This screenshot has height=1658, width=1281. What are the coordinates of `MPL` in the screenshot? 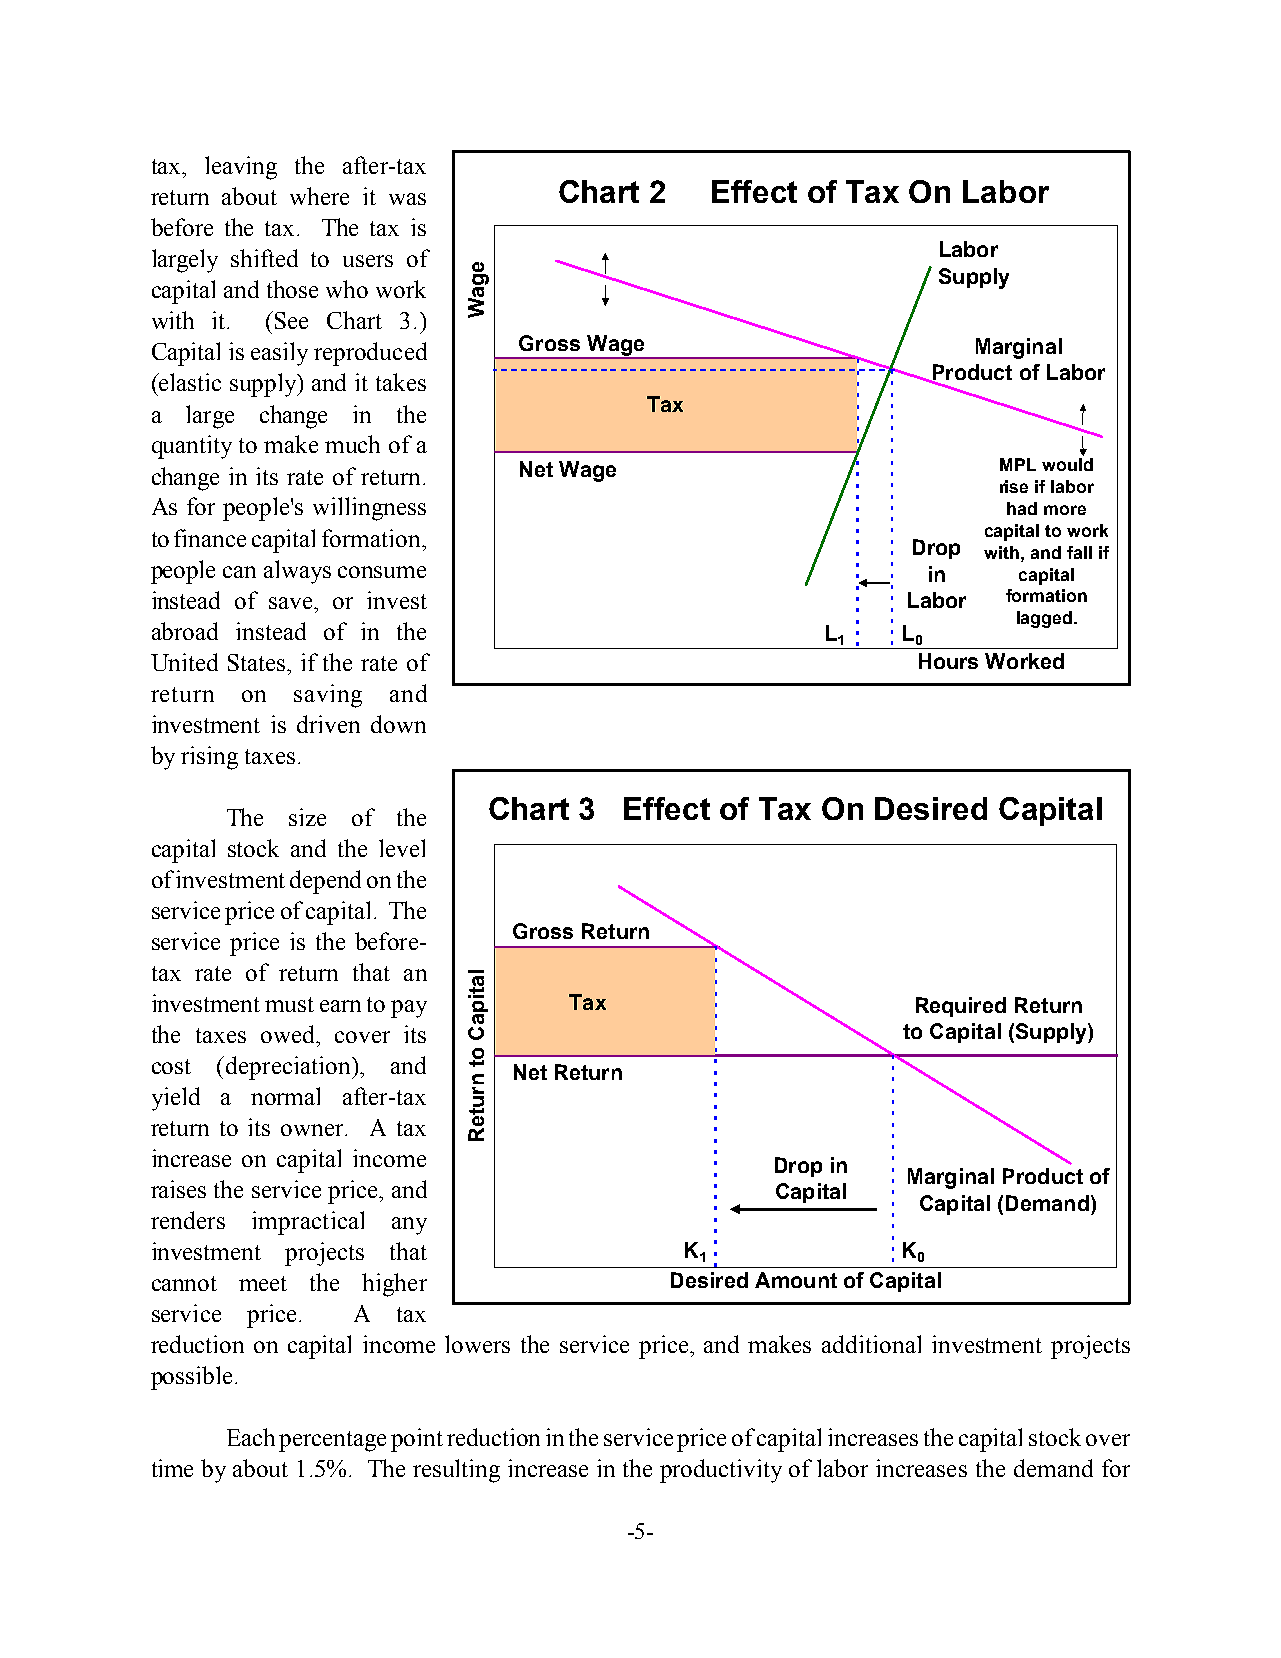 It's located at (1018, 464).
